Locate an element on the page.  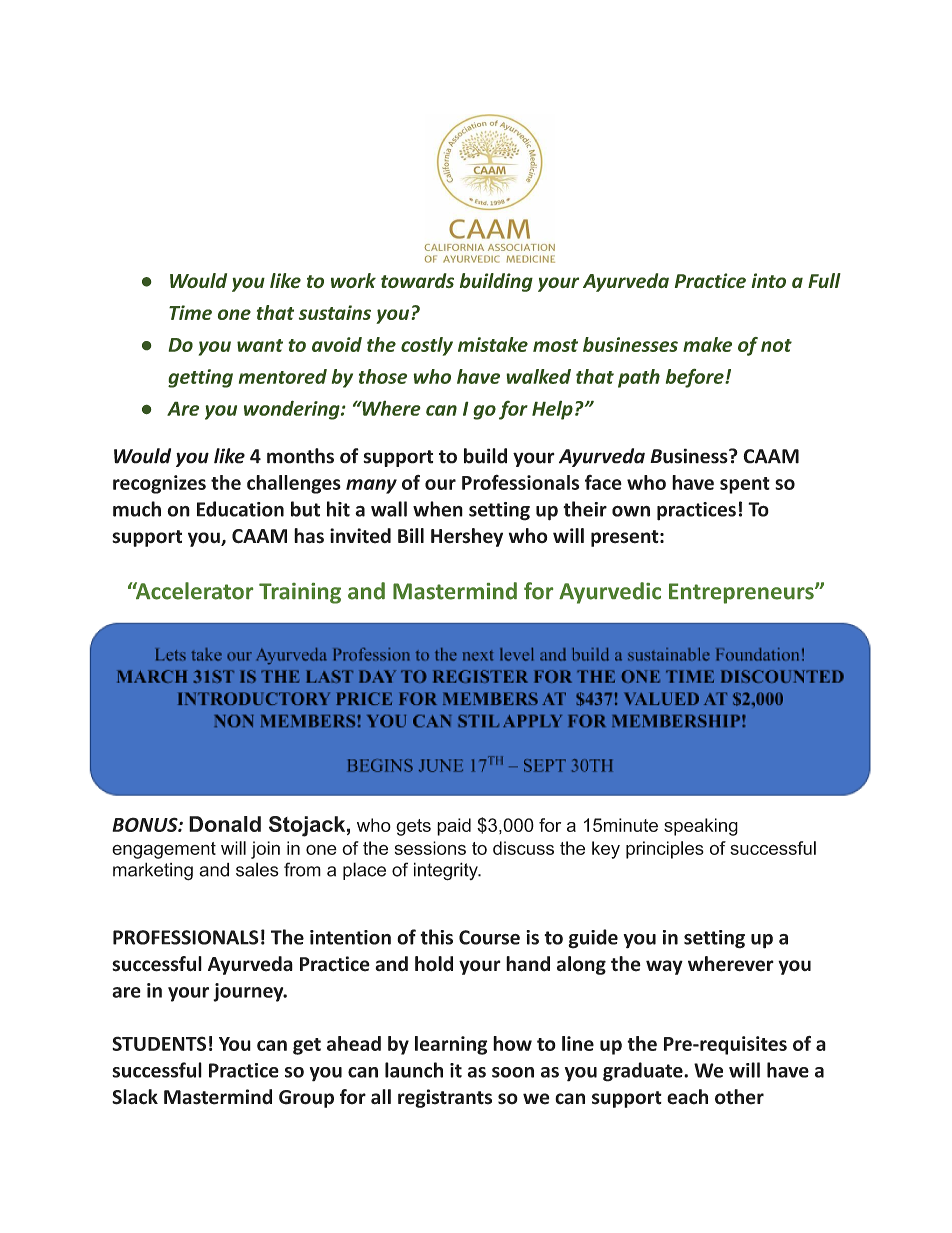
Training is located at coordinates (300, 593).
